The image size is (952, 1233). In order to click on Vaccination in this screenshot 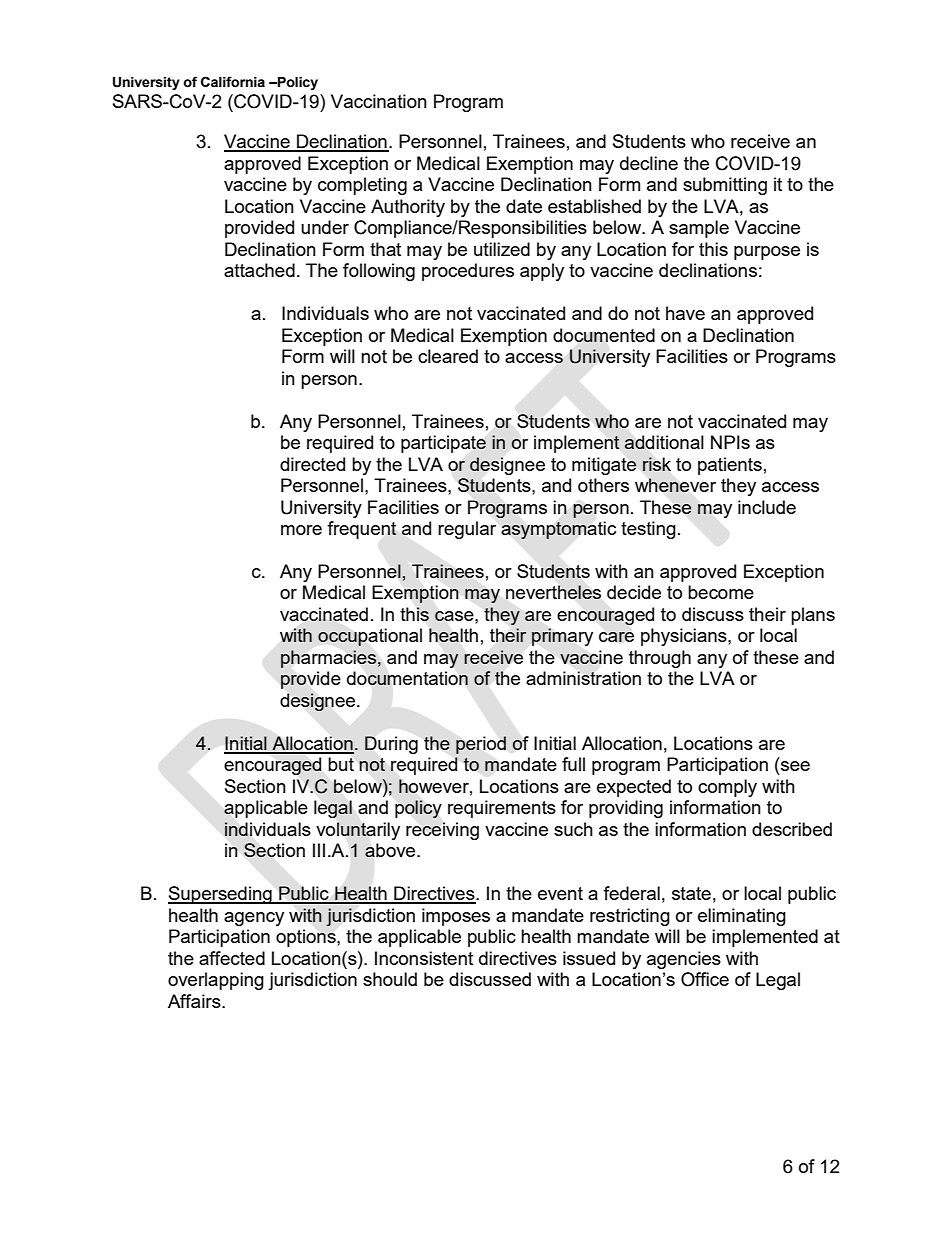, I will do `click(379, 101)`.
